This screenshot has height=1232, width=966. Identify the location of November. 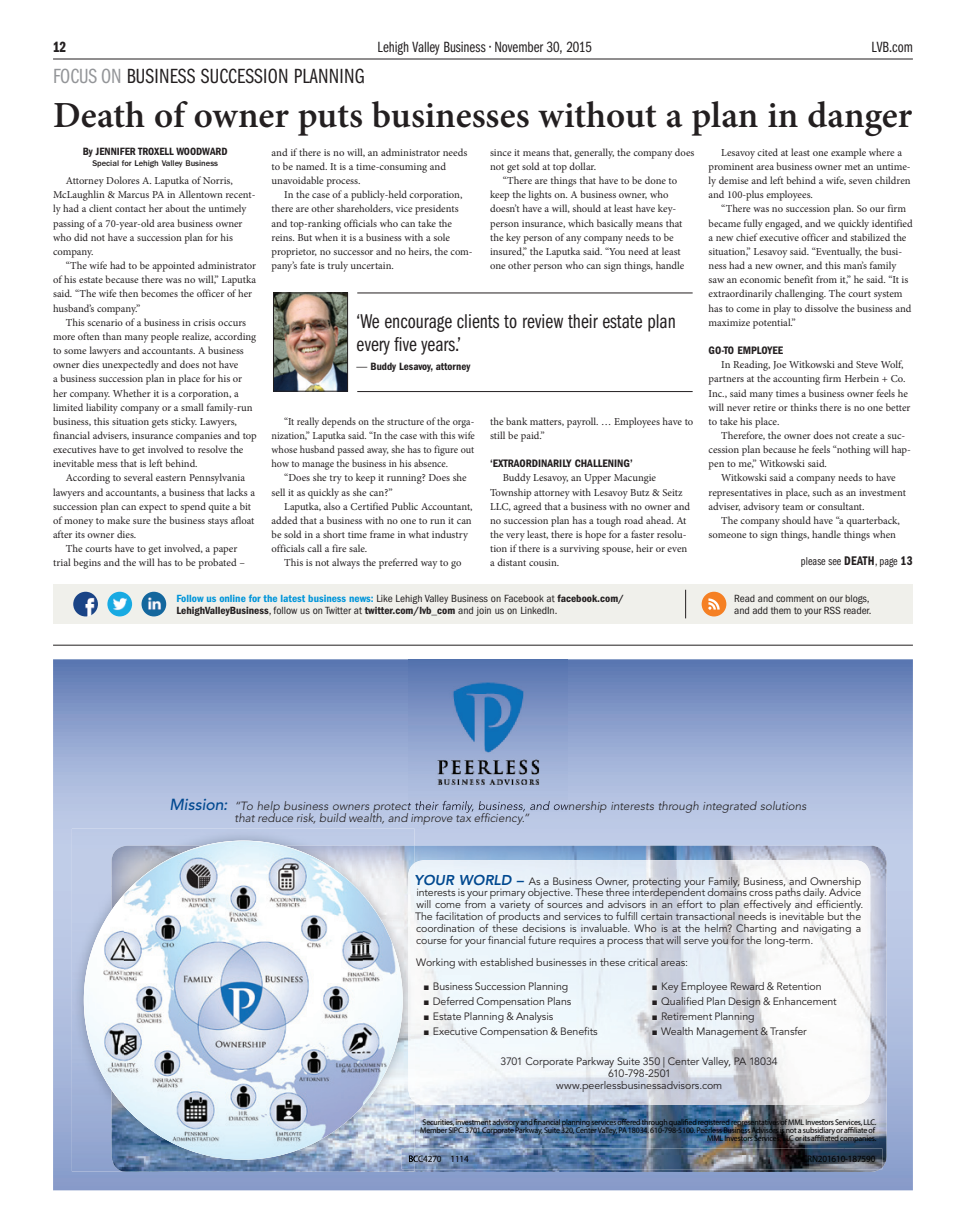
(519, 47).
